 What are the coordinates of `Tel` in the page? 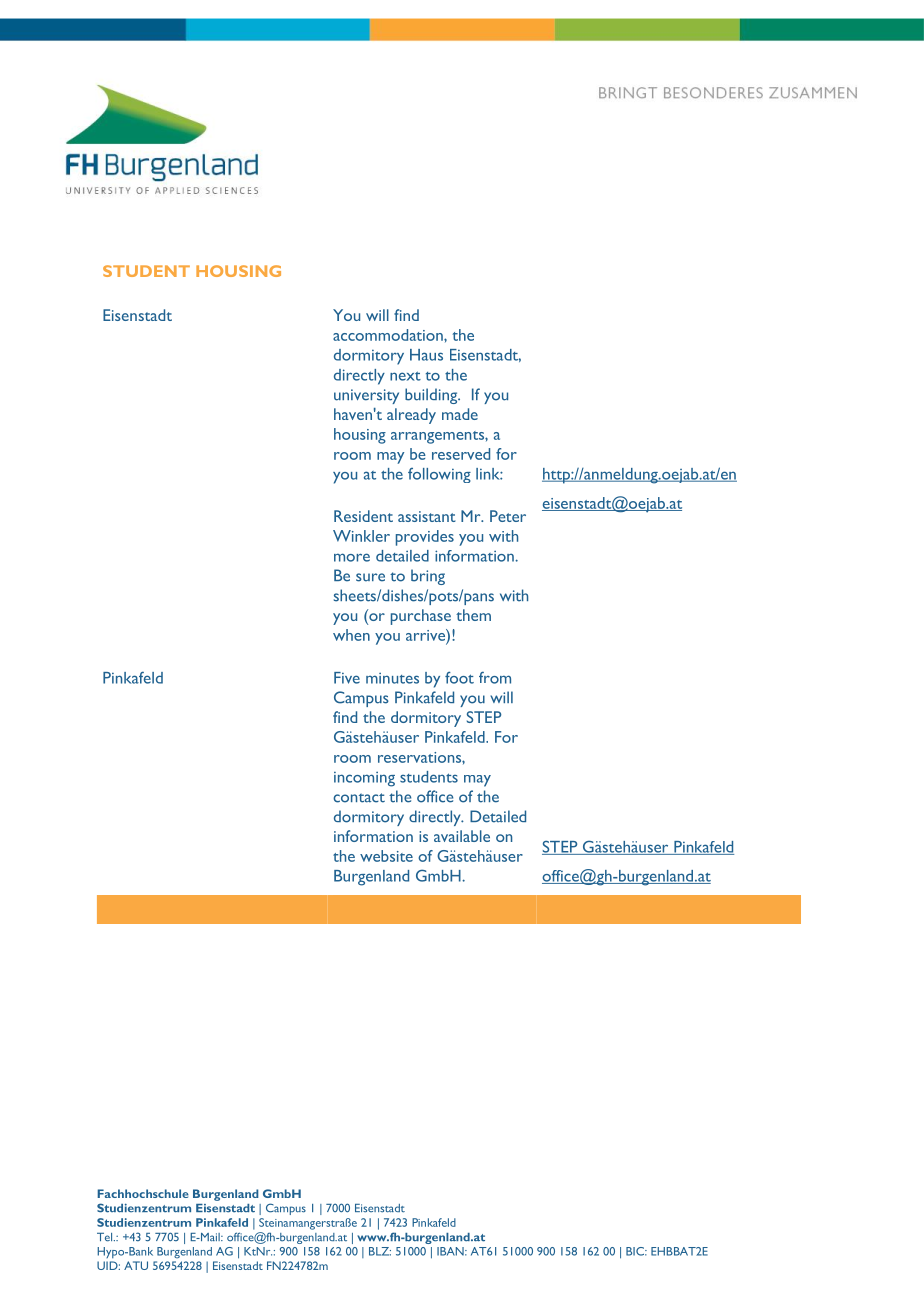 It's located at (106, 1237).
